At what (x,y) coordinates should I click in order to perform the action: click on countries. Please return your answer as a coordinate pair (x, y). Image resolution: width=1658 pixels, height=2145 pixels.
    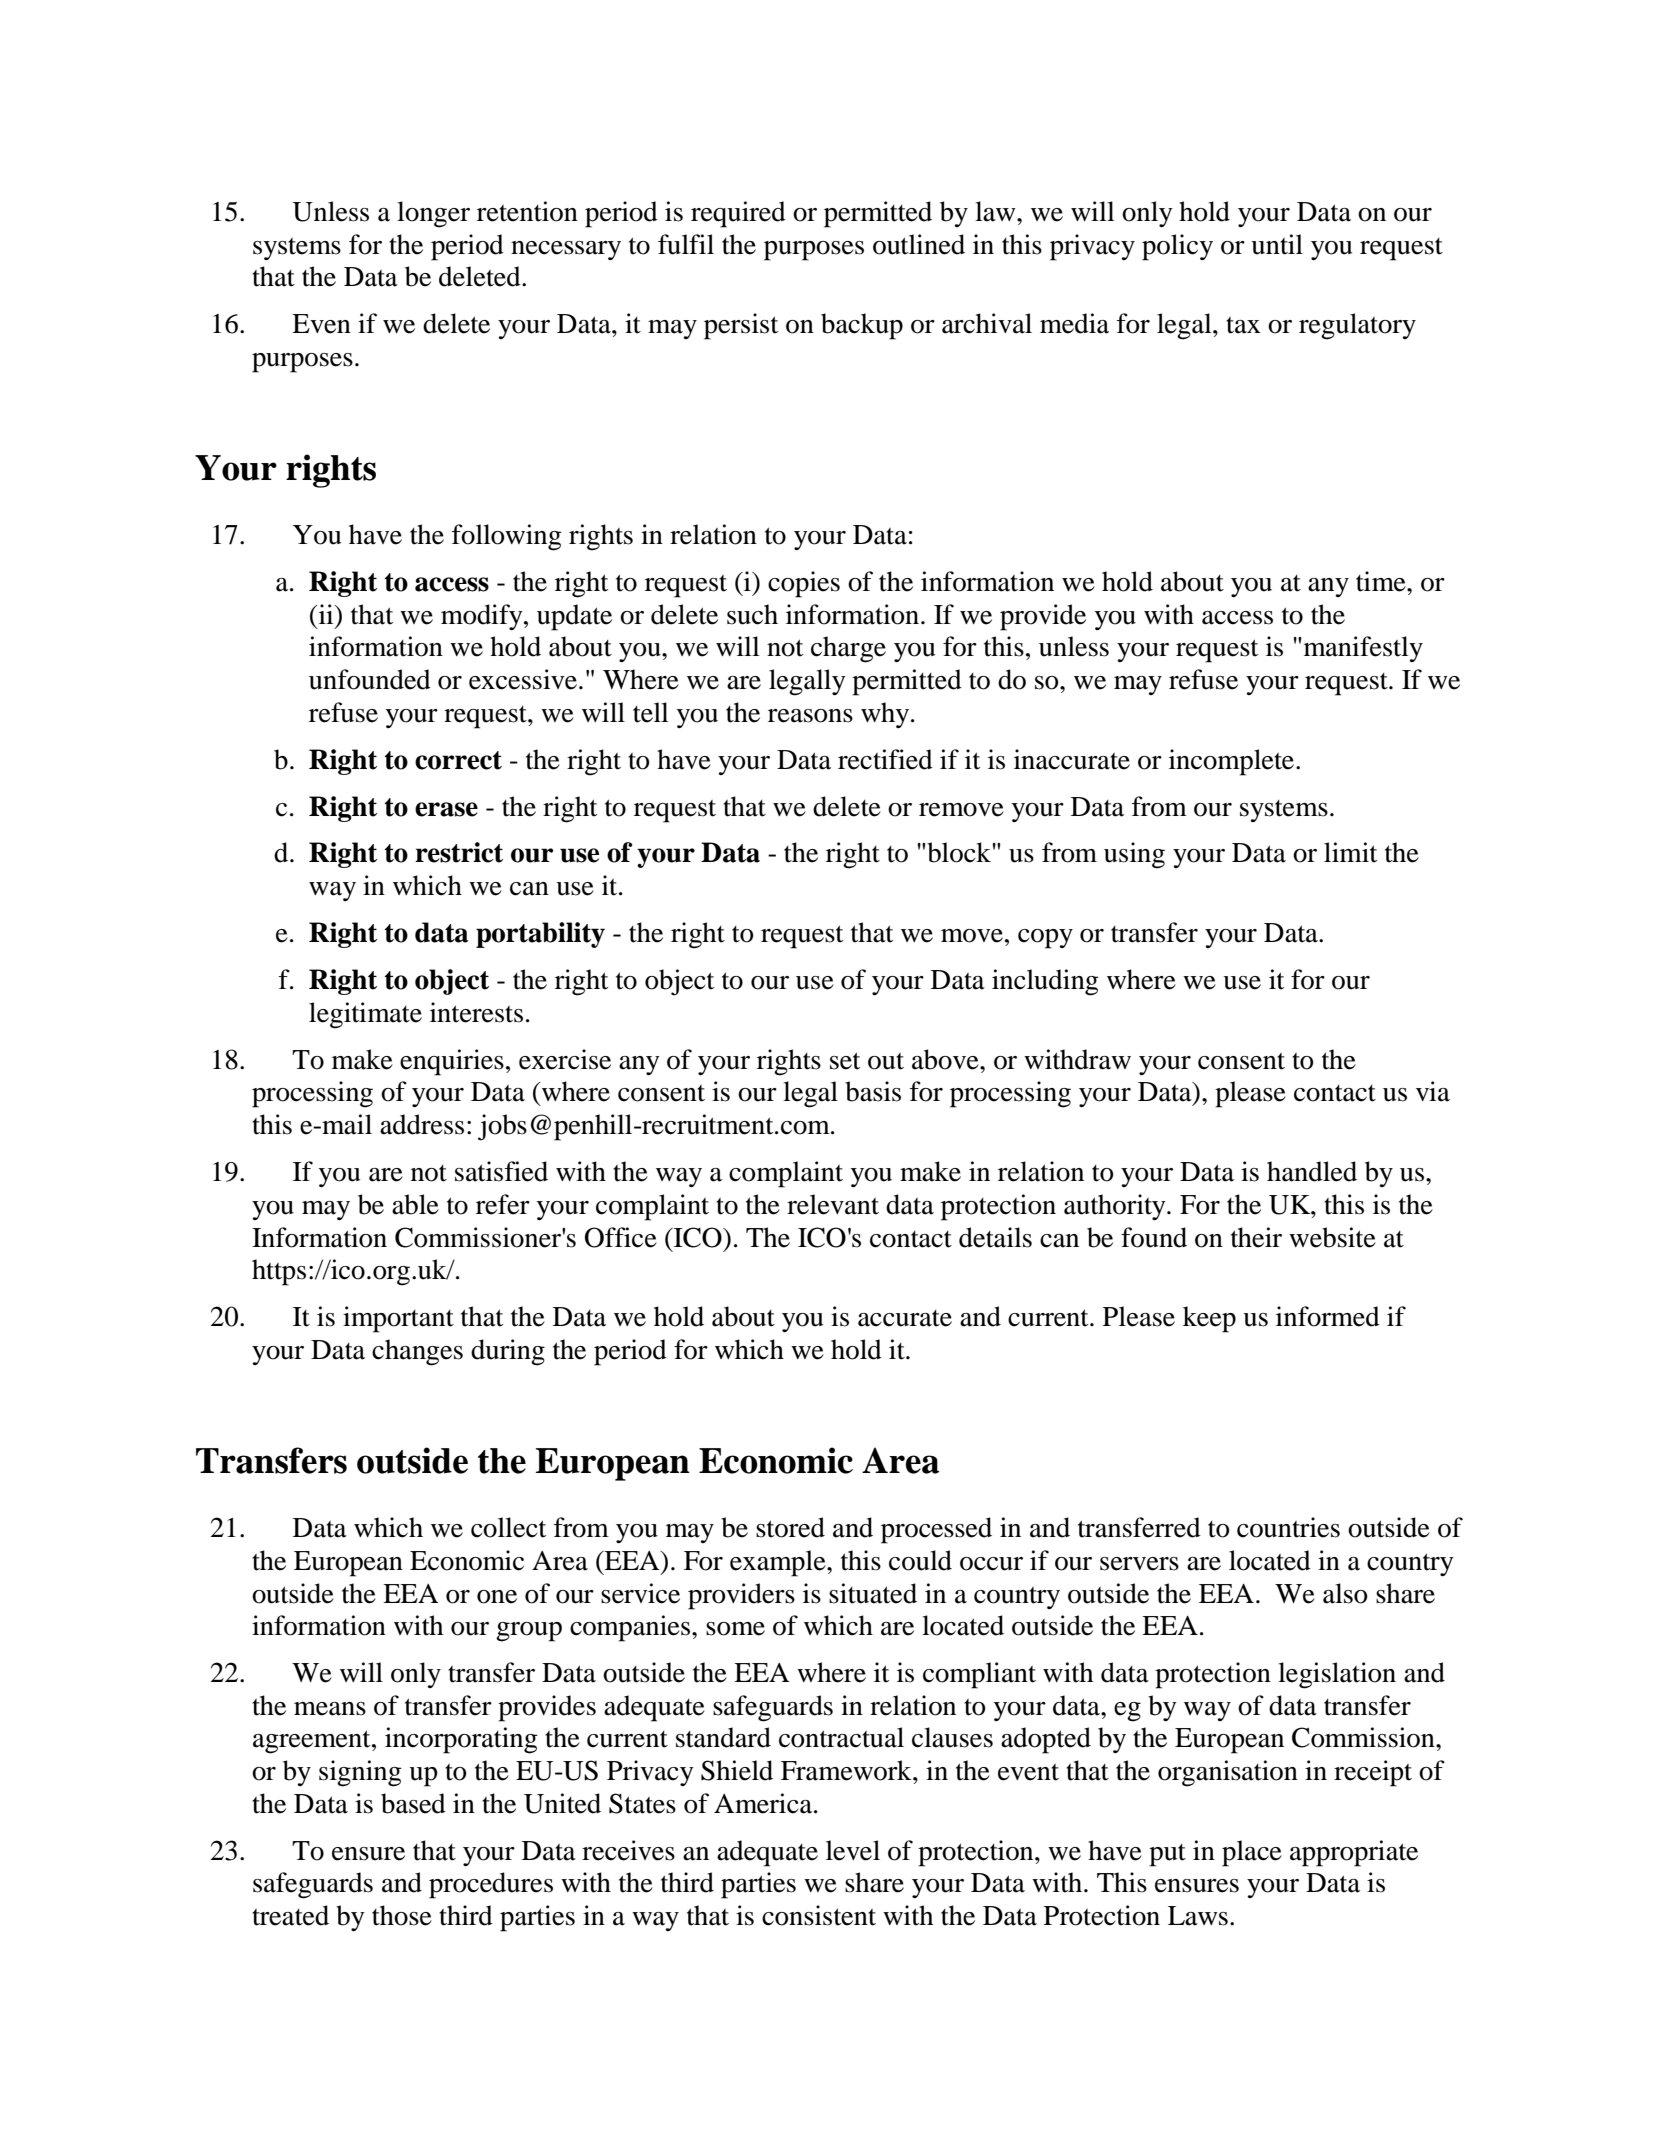
    Looking at the image, I should click on (1288, 1527).
